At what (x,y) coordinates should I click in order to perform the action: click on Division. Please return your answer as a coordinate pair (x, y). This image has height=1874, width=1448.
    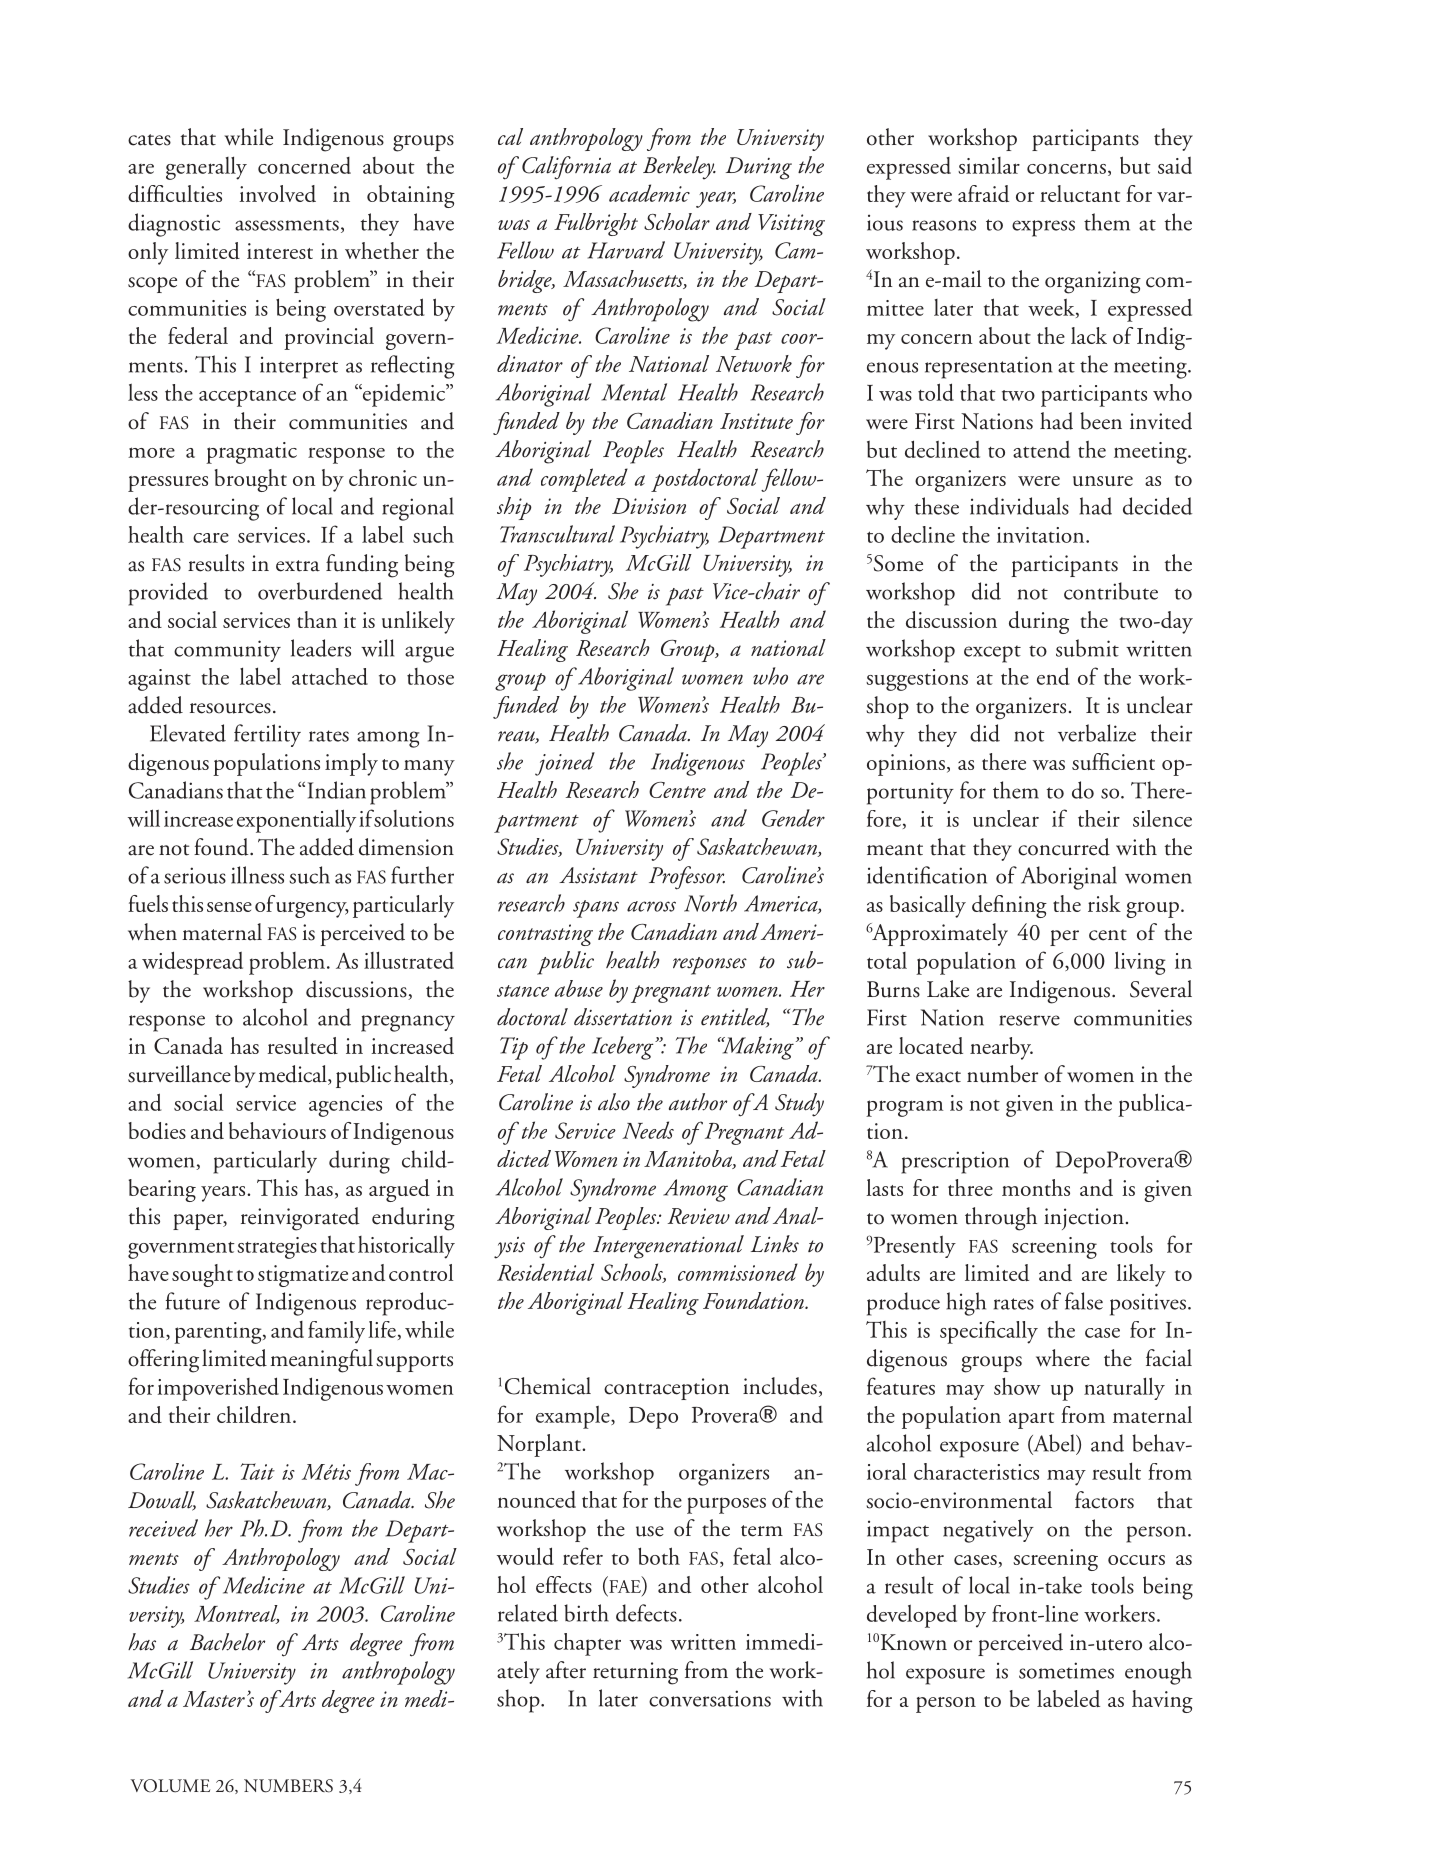
    Looking at the image, I should click on (649, 506).
